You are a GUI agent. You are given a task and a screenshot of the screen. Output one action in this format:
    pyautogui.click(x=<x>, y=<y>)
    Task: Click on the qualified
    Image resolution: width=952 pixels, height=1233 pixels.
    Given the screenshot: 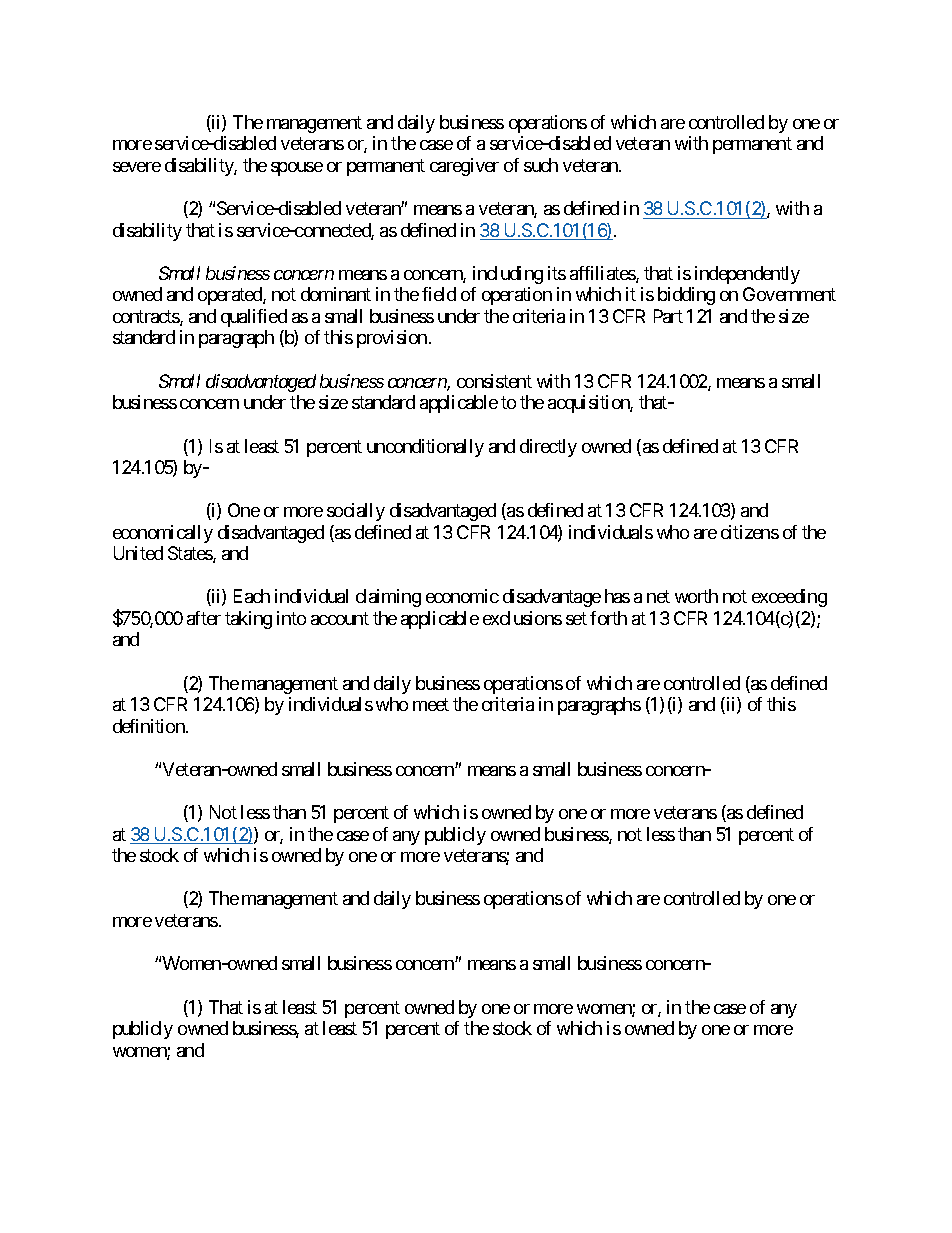 What is the action you would take?
    pyautogui.click(x=254, y=318)
